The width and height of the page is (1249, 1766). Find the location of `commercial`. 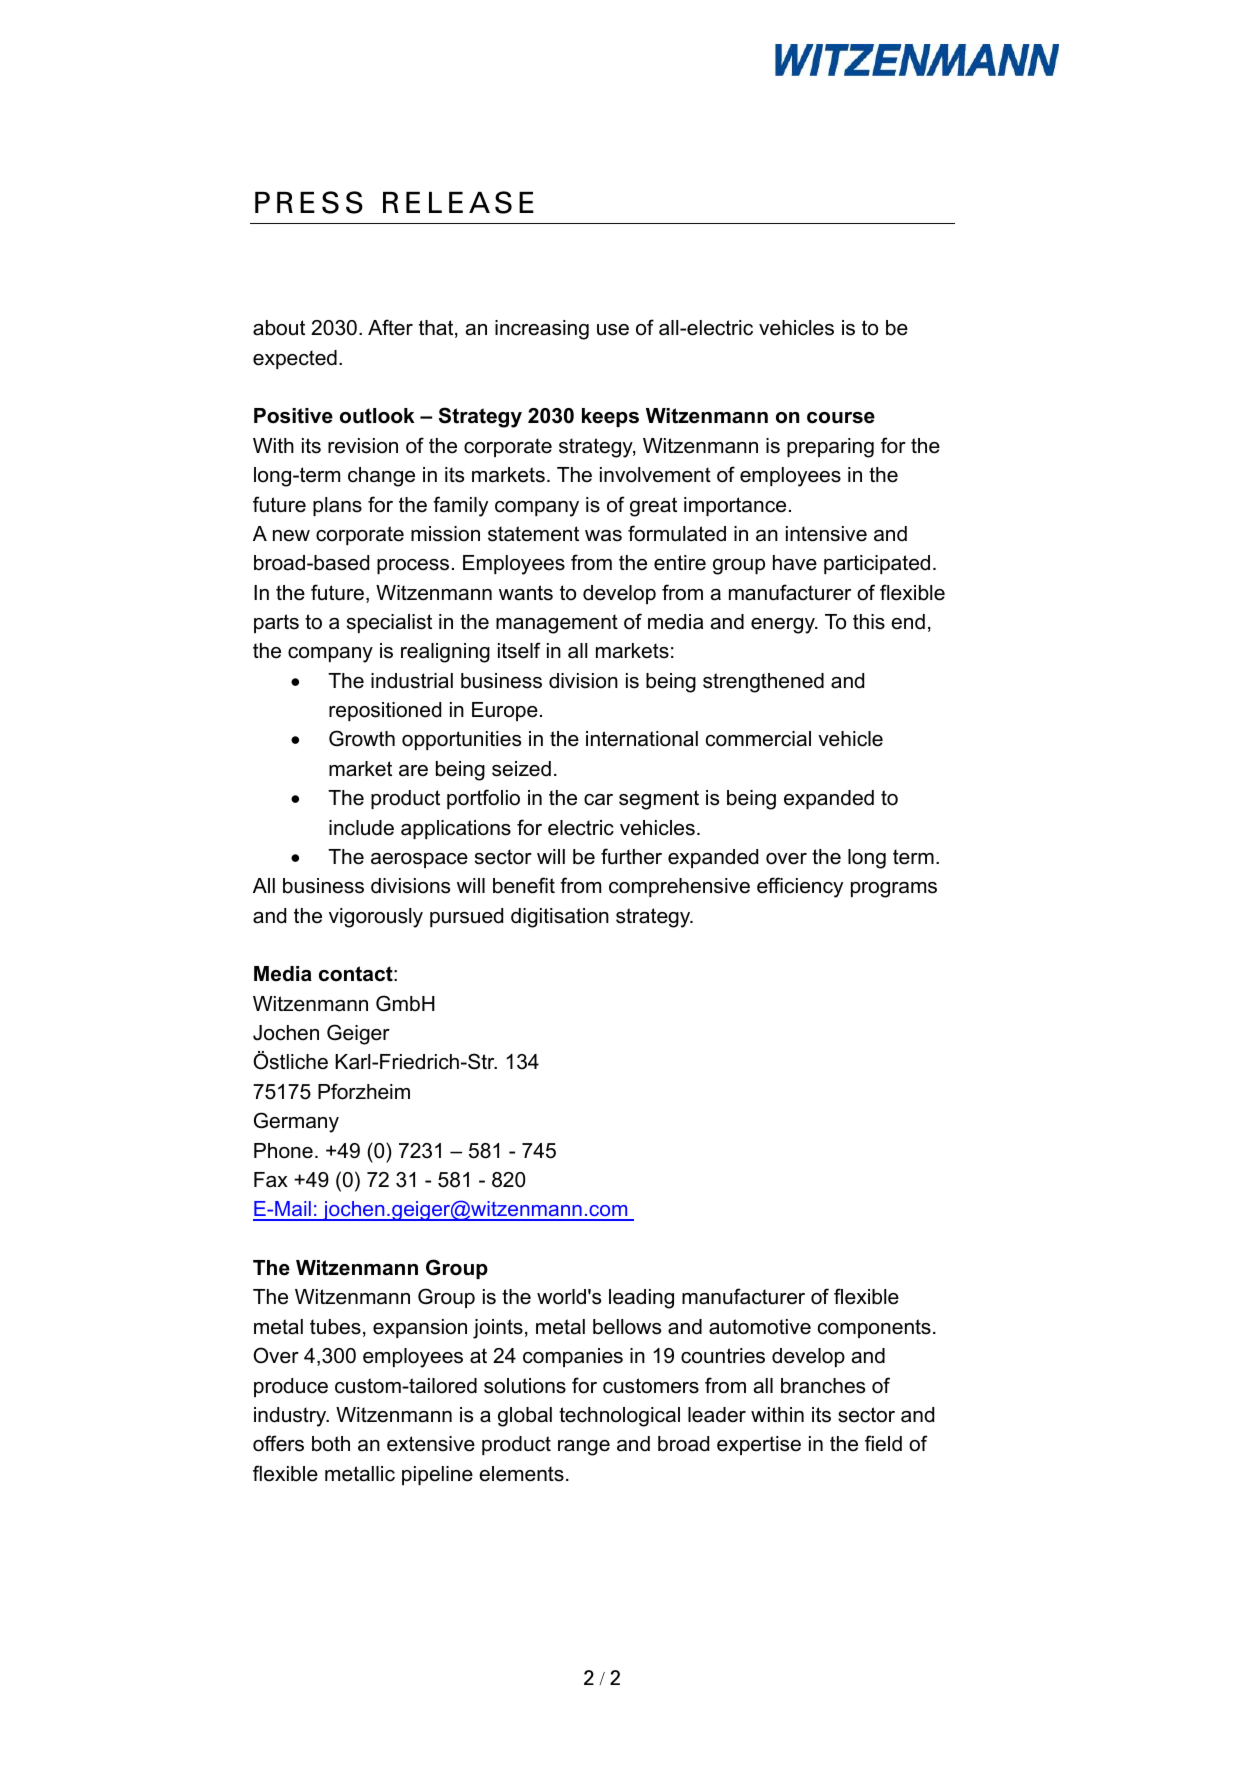

commercial is located at coordinates (758, 739).
